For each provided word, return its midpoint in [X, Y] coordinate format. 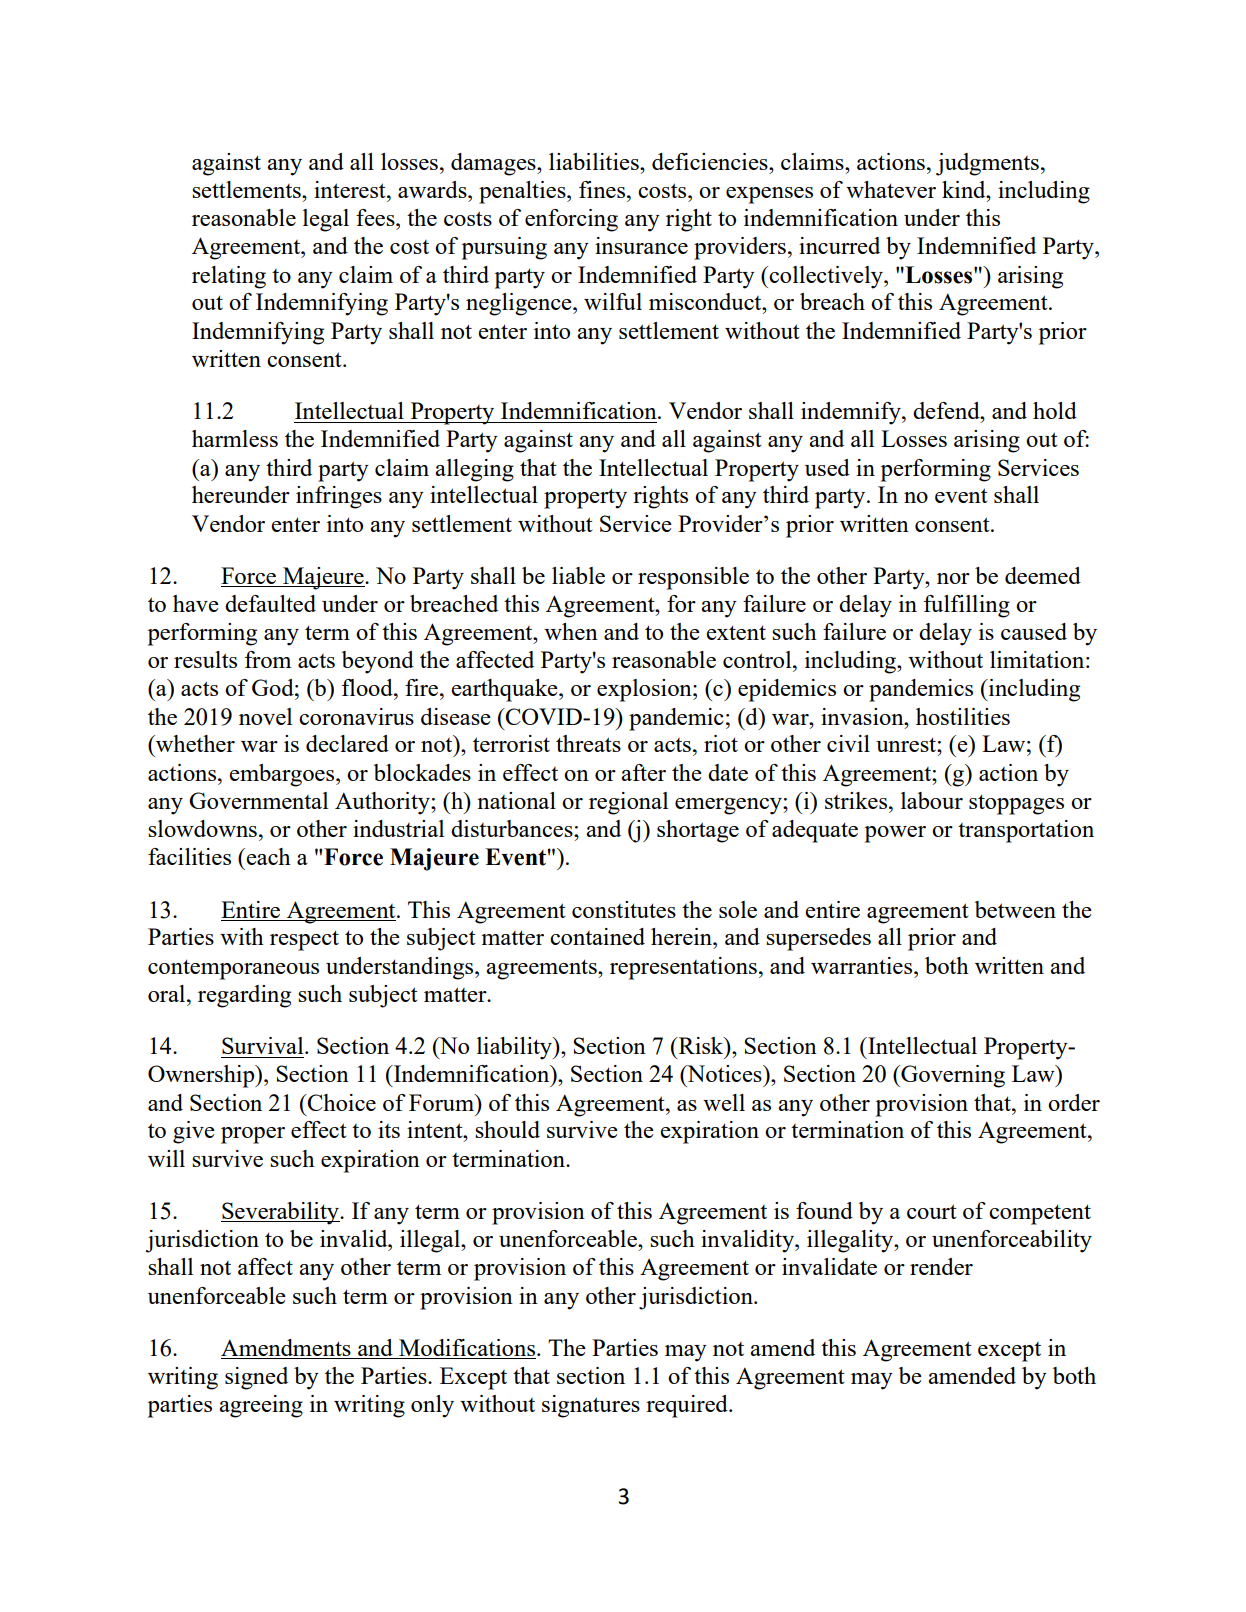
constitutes [624, 909]
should [507, 1129]
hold [1055, 410]
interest [351, 189]
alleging [474, 470]
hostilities [963, 716]
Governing [952, 1076]
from [268, 659]
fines [603, 189]
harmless [235, 438]
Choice [341, 1102]
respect [304, 940]
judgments [987, 164]
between [1015, 909]
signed [256, 1378]
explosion [645, 690]
